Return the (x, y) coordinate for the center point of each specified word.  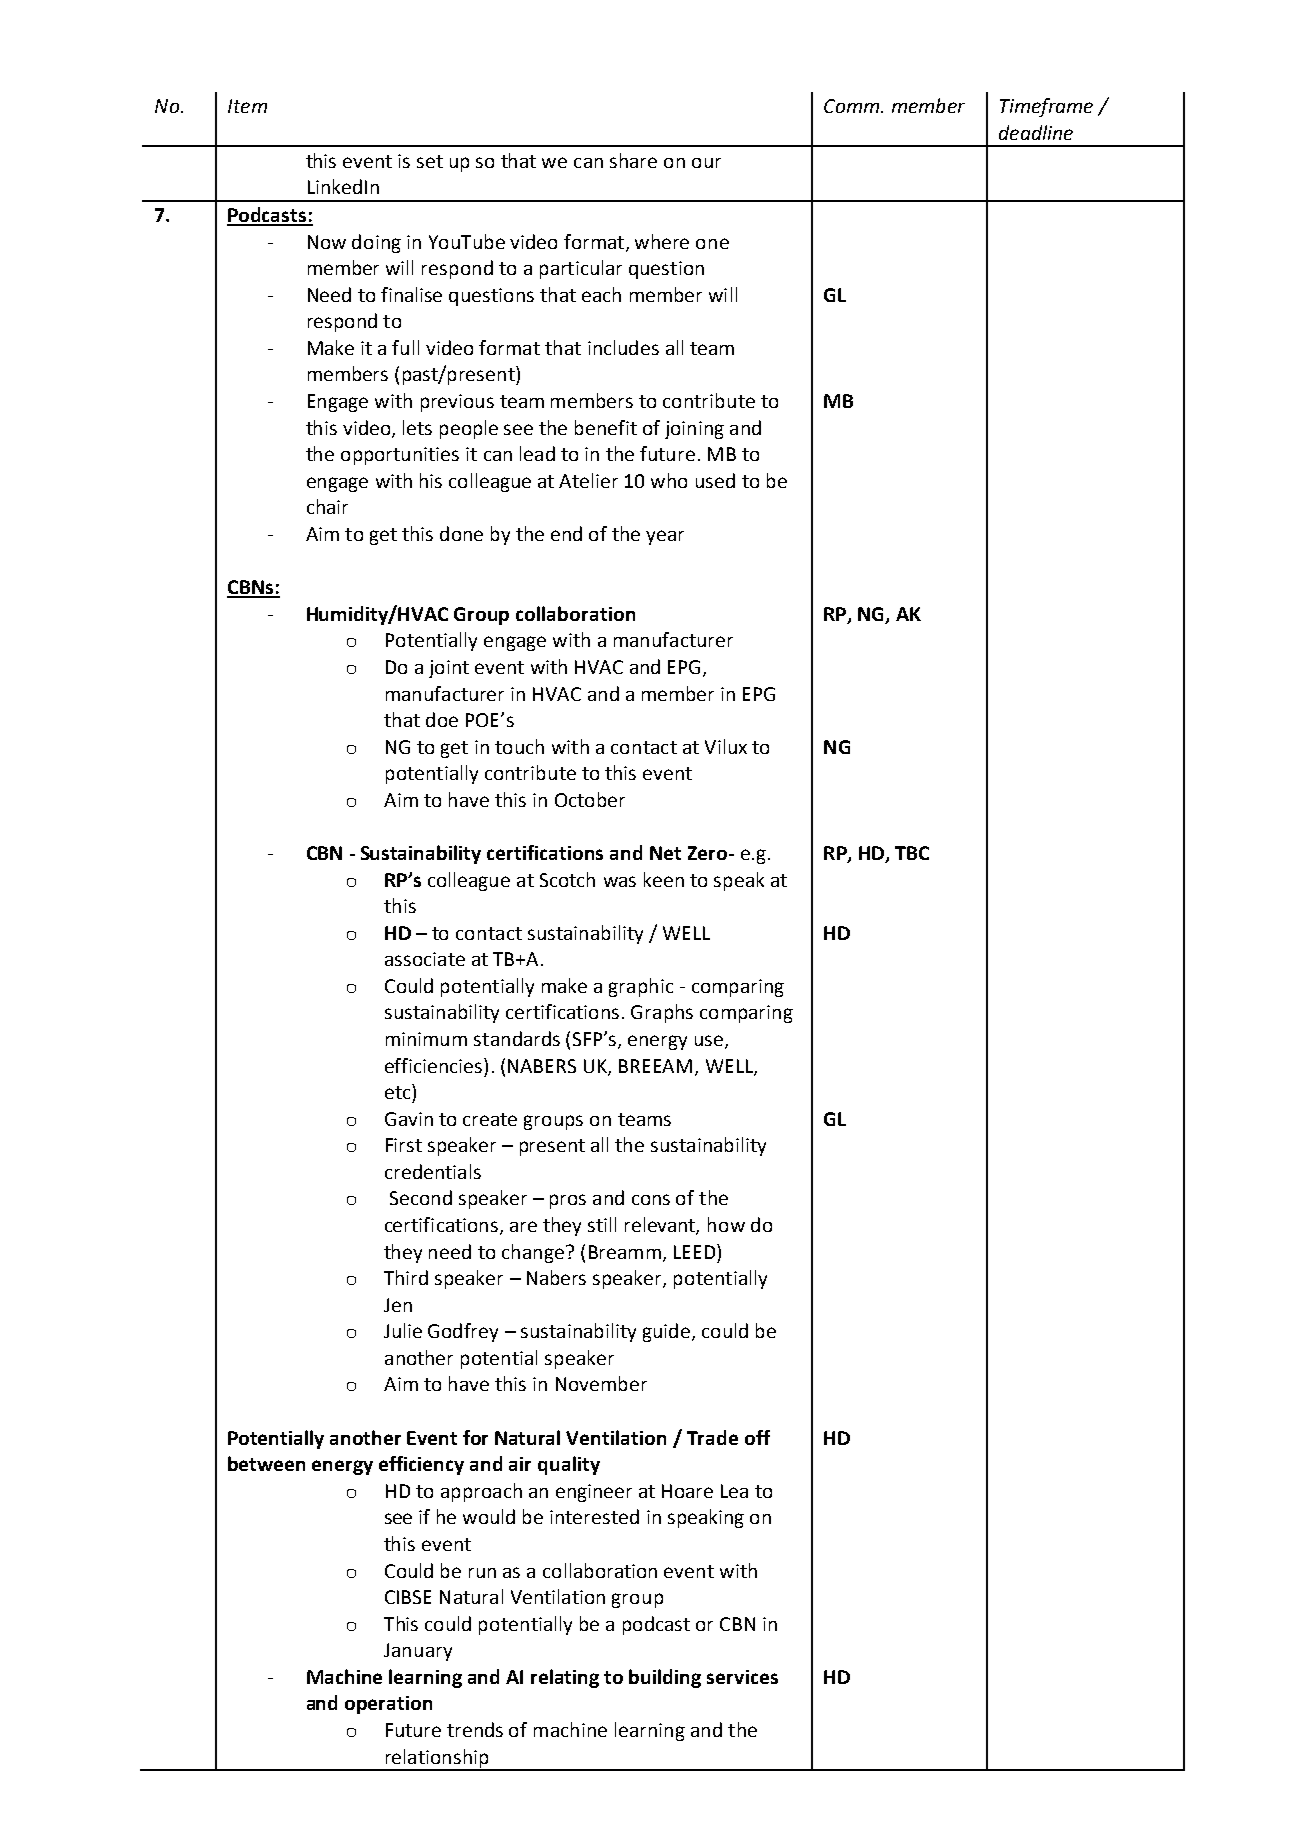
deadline (1036, 132)
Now (327, 242)
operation (388, 1705)
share (633, 160)
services (742, 1677)
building (665, 1678)
